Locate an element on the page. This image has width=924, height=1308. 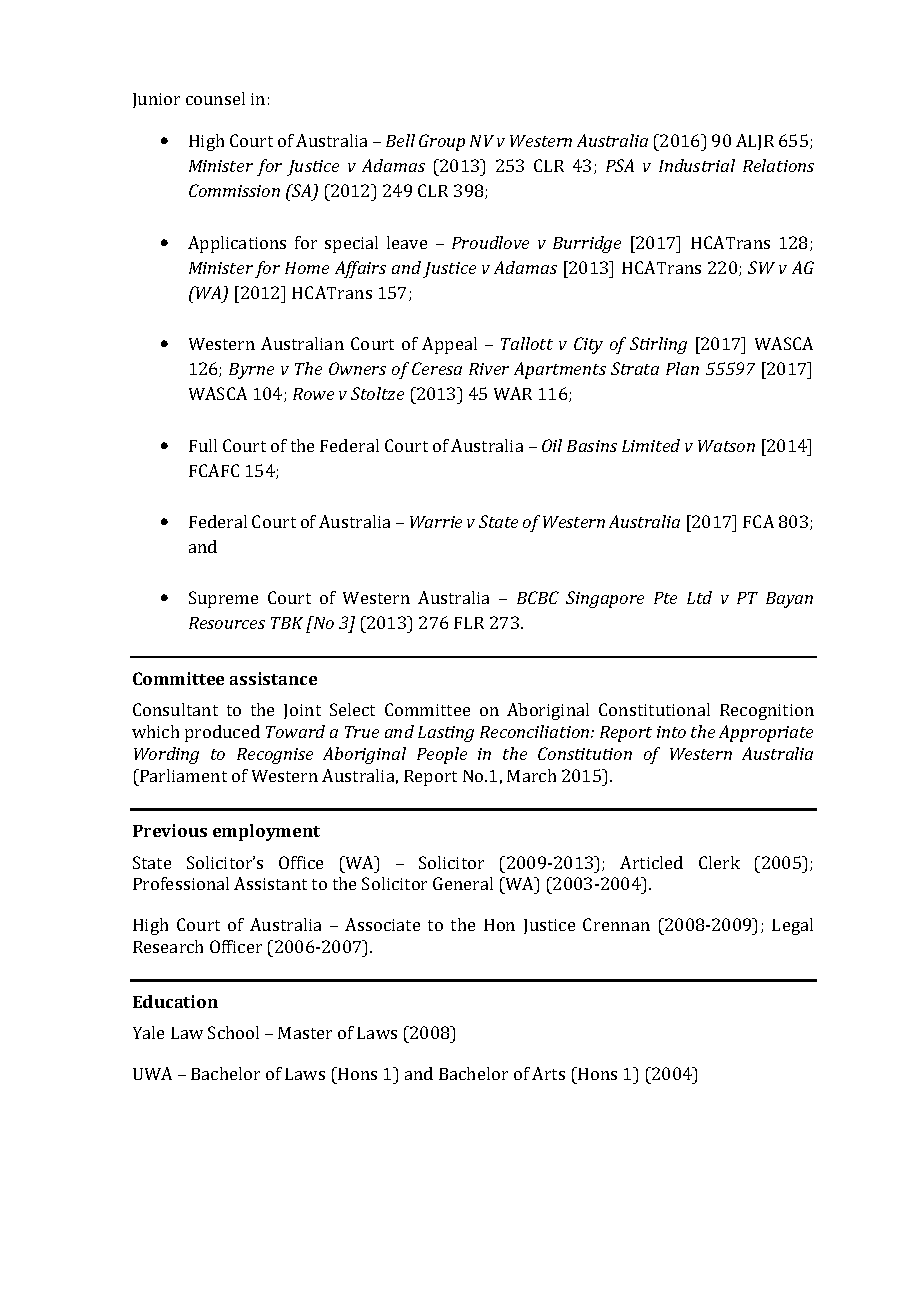
counsel is located at coordinates (215, 98).
